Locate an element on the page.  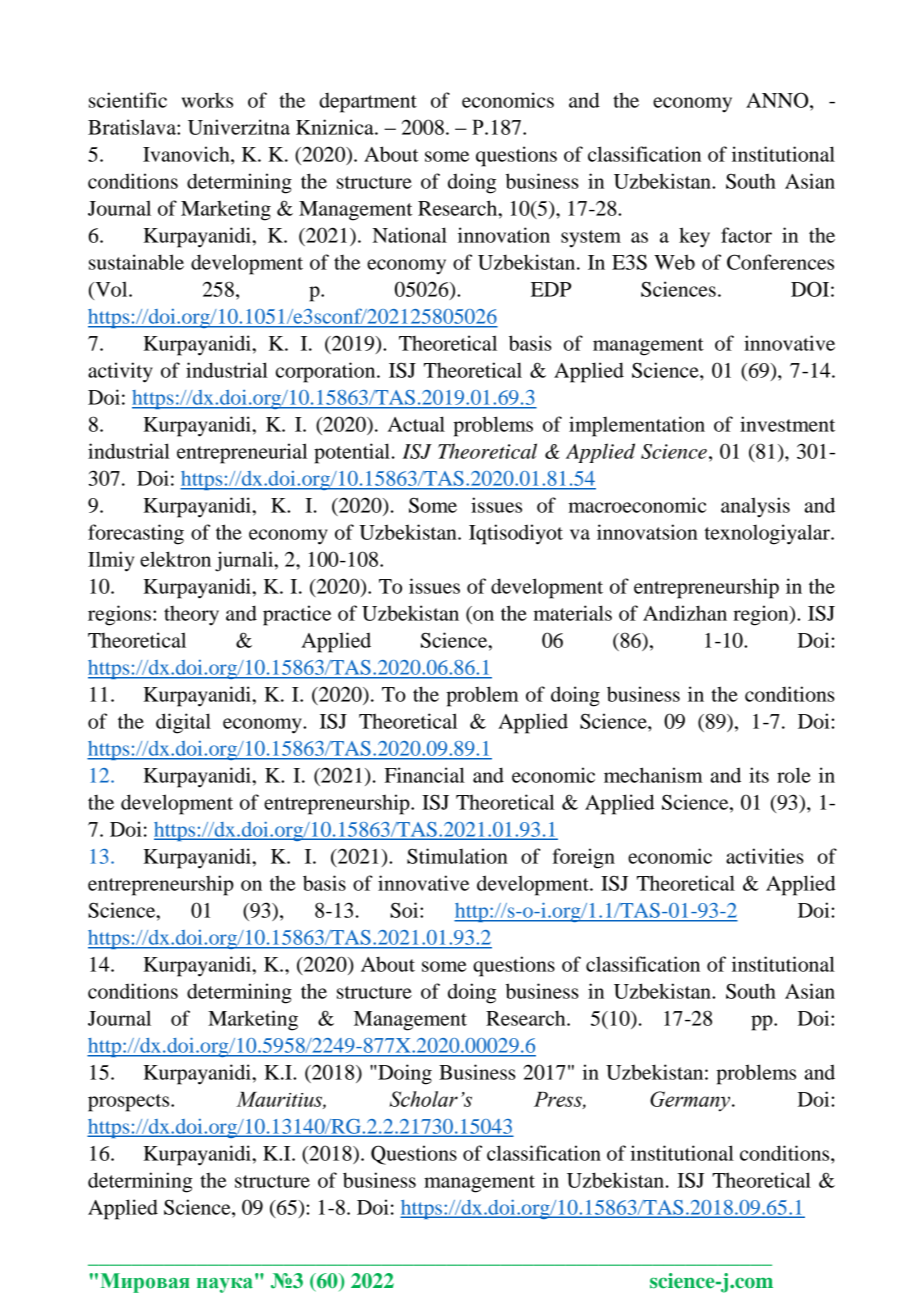
Actual is located at coordinates (416, 424).
